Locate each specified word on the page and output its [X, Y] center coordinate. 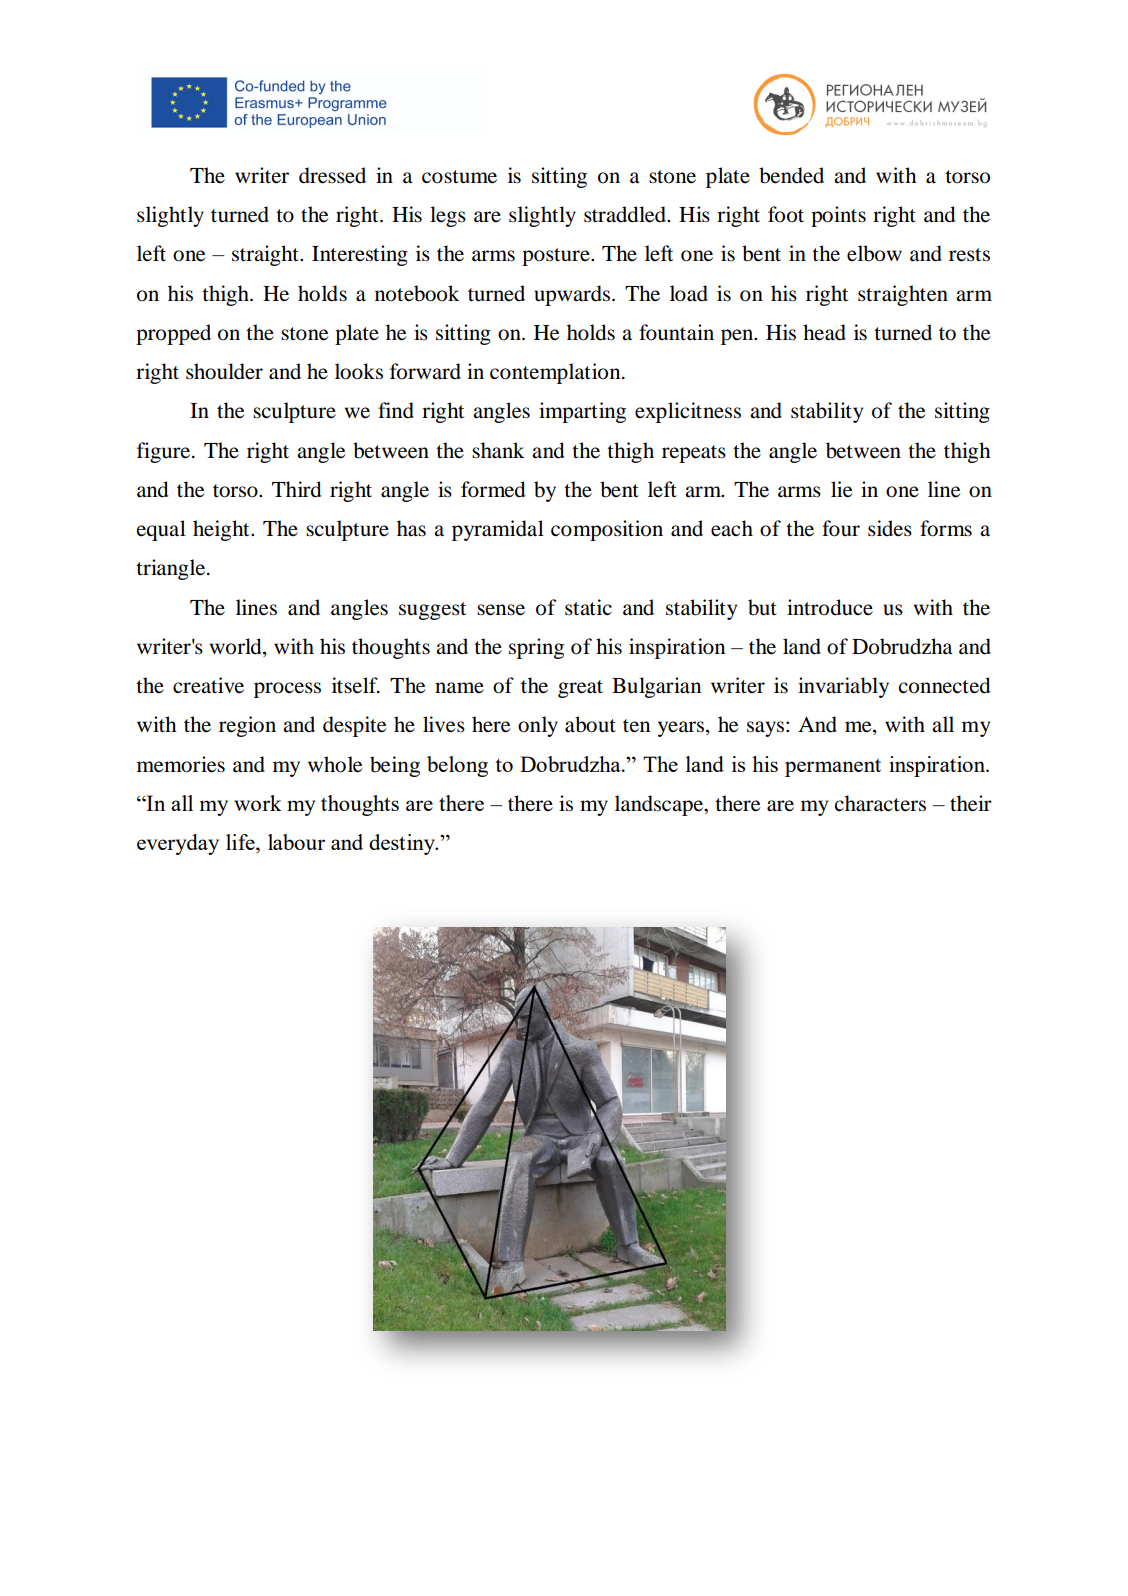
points [838, 216]
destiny [403, 844]
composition [607, 530]
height [222, 530]
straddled [626, 214]
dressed [332, 175]
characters [880, 803]
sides [890, 528]
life [241, 842]
